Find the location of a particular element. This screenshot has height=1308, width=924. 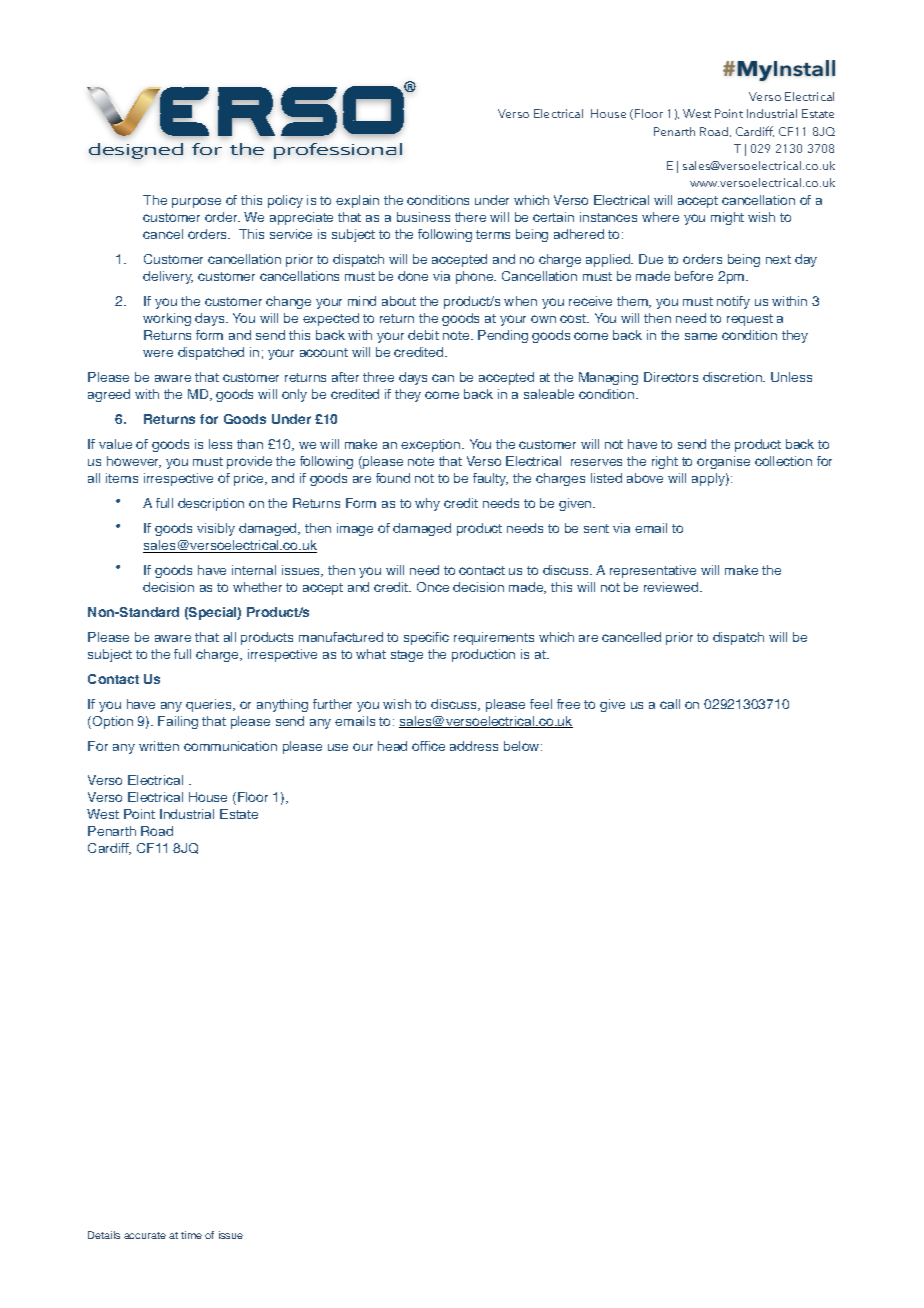

might is located at coordinates (727, 218).
